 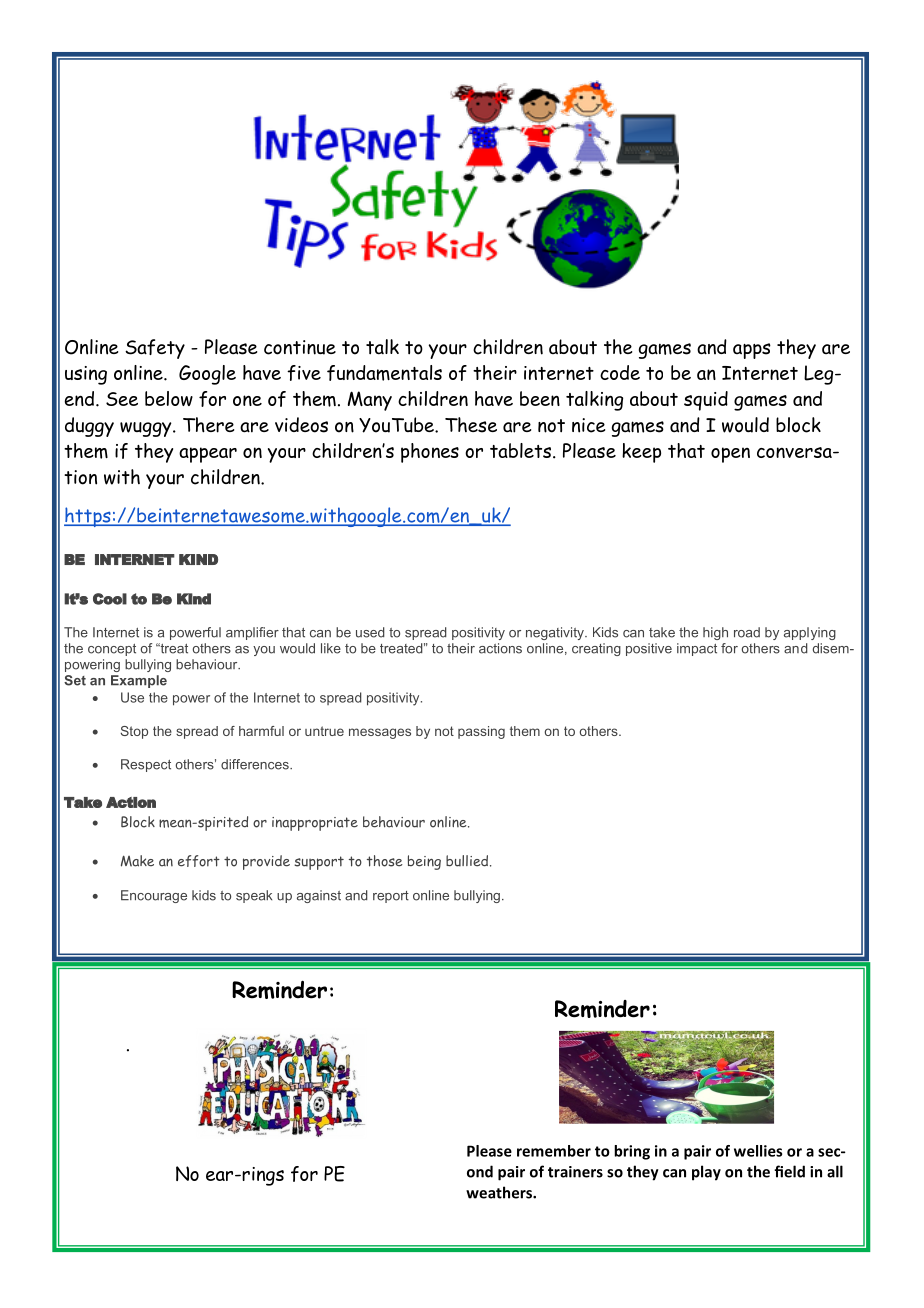 I want to click on remember, so click(x=554, y=1151).
